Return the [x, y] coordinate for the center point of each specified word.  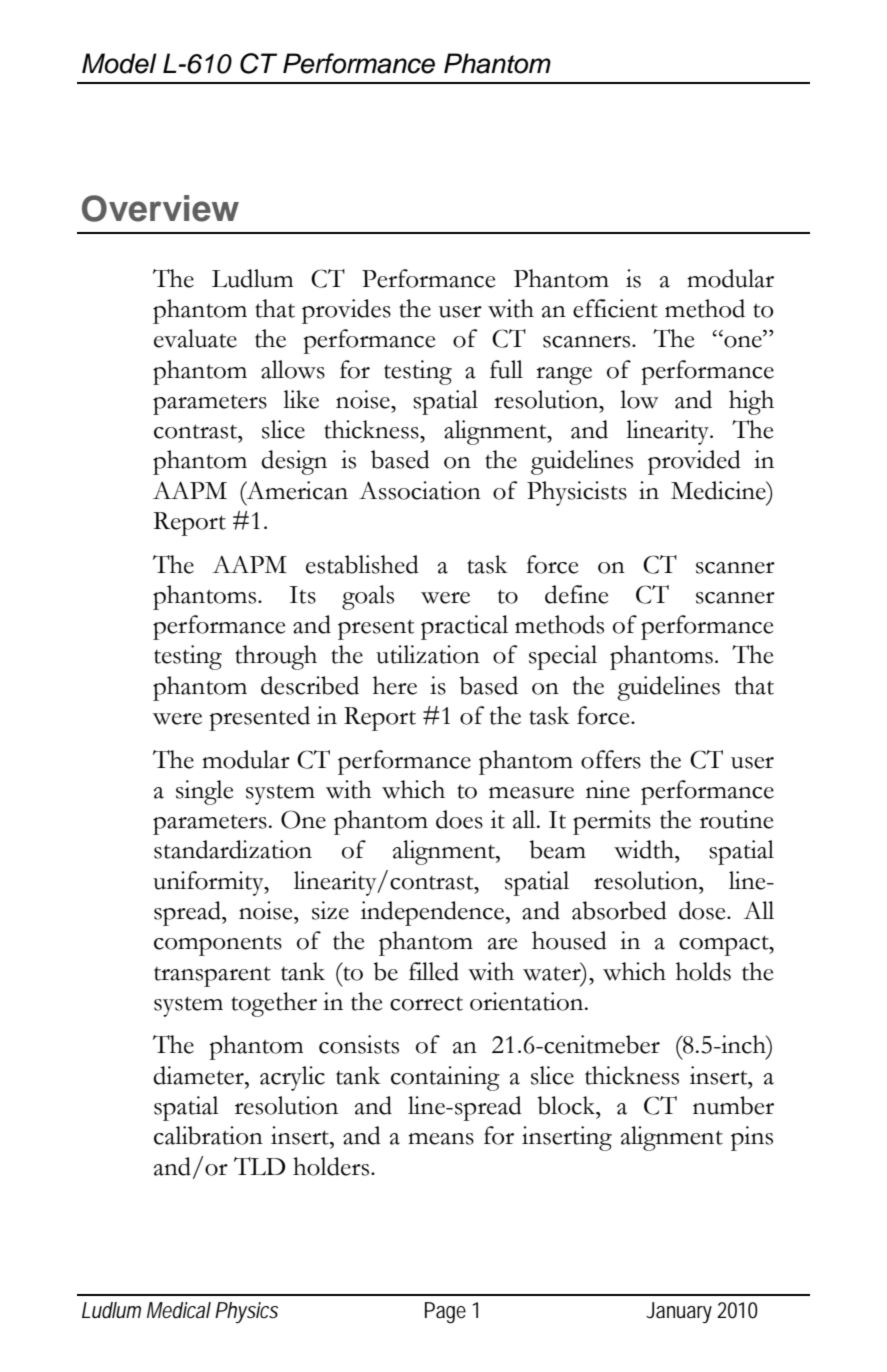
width [645, 849]
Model [119, 63]
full [506, 369]
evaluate [195, 338]
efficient [615, 308]
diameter [199, 1075]
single [204, 792]
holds [703, 971]
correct [426, 1004]
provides [346, 311]
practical [464, 627]
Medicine [719, 490]
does [459, 819]
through [276, 657]
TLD [259, 1166]
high [751, 402]
